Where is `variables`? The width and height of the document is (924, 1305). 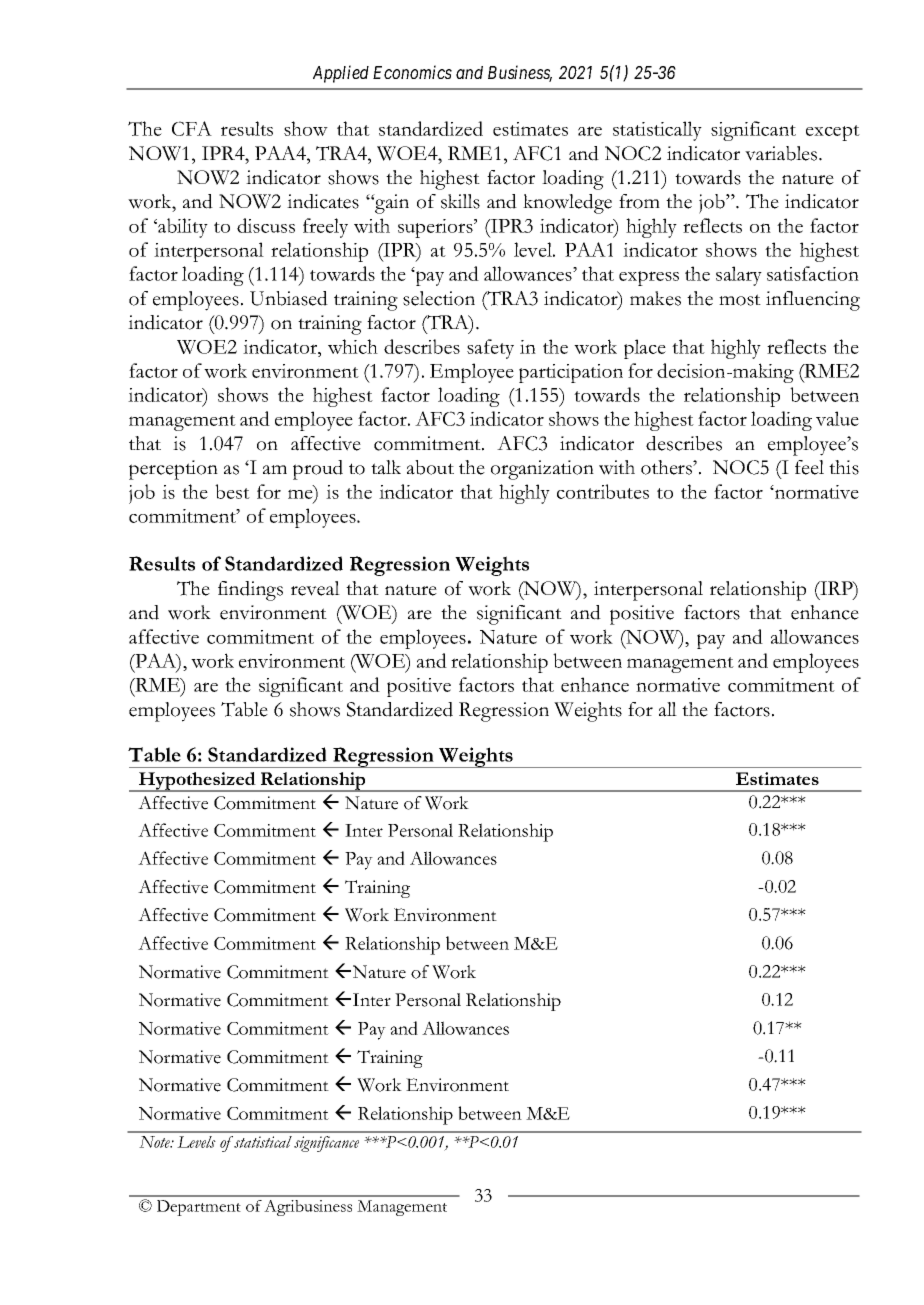 variables is located at coordinates (782, 153).
